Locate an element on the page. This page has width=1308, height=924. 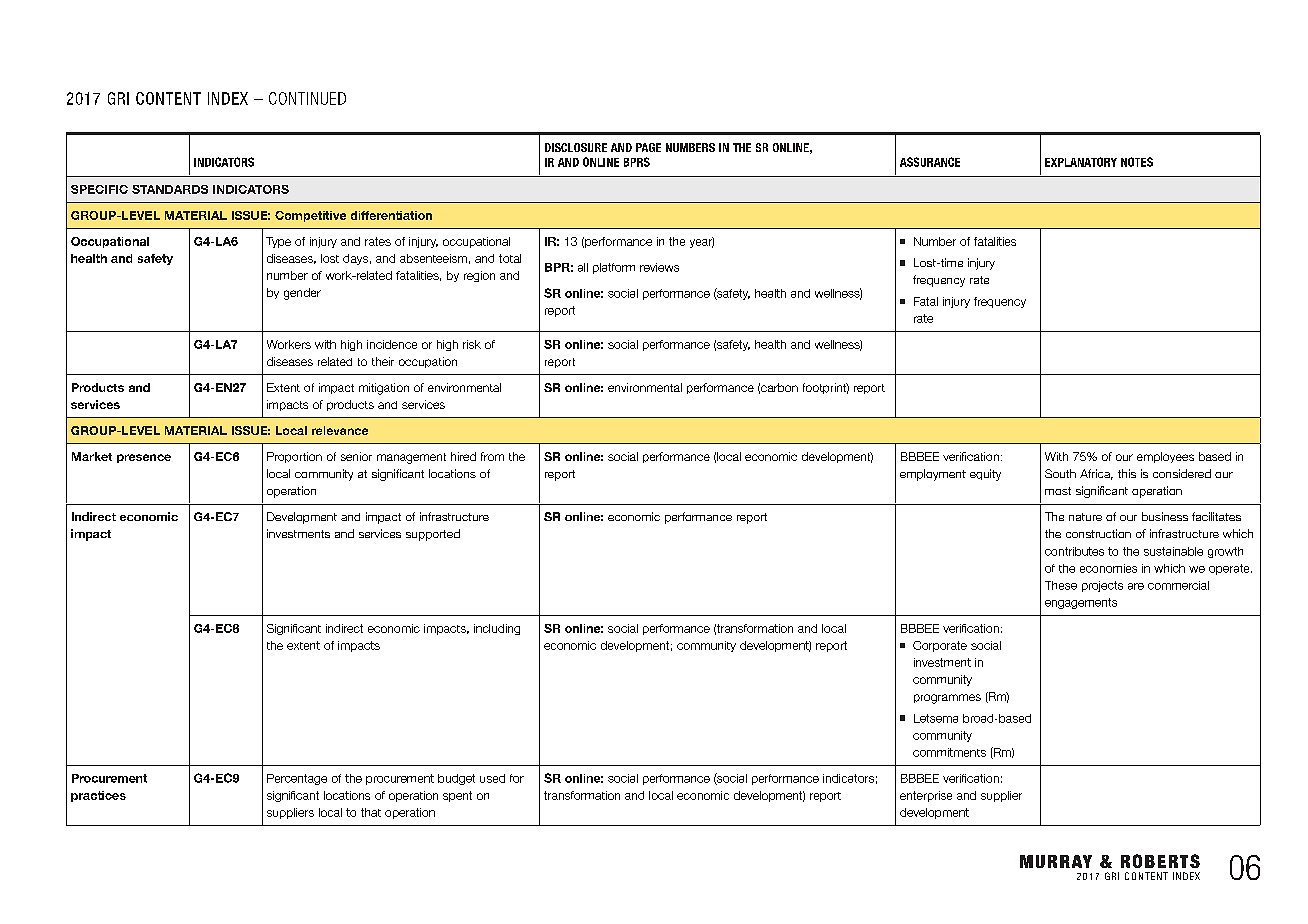
risk is located at coordinates (472, 344).
